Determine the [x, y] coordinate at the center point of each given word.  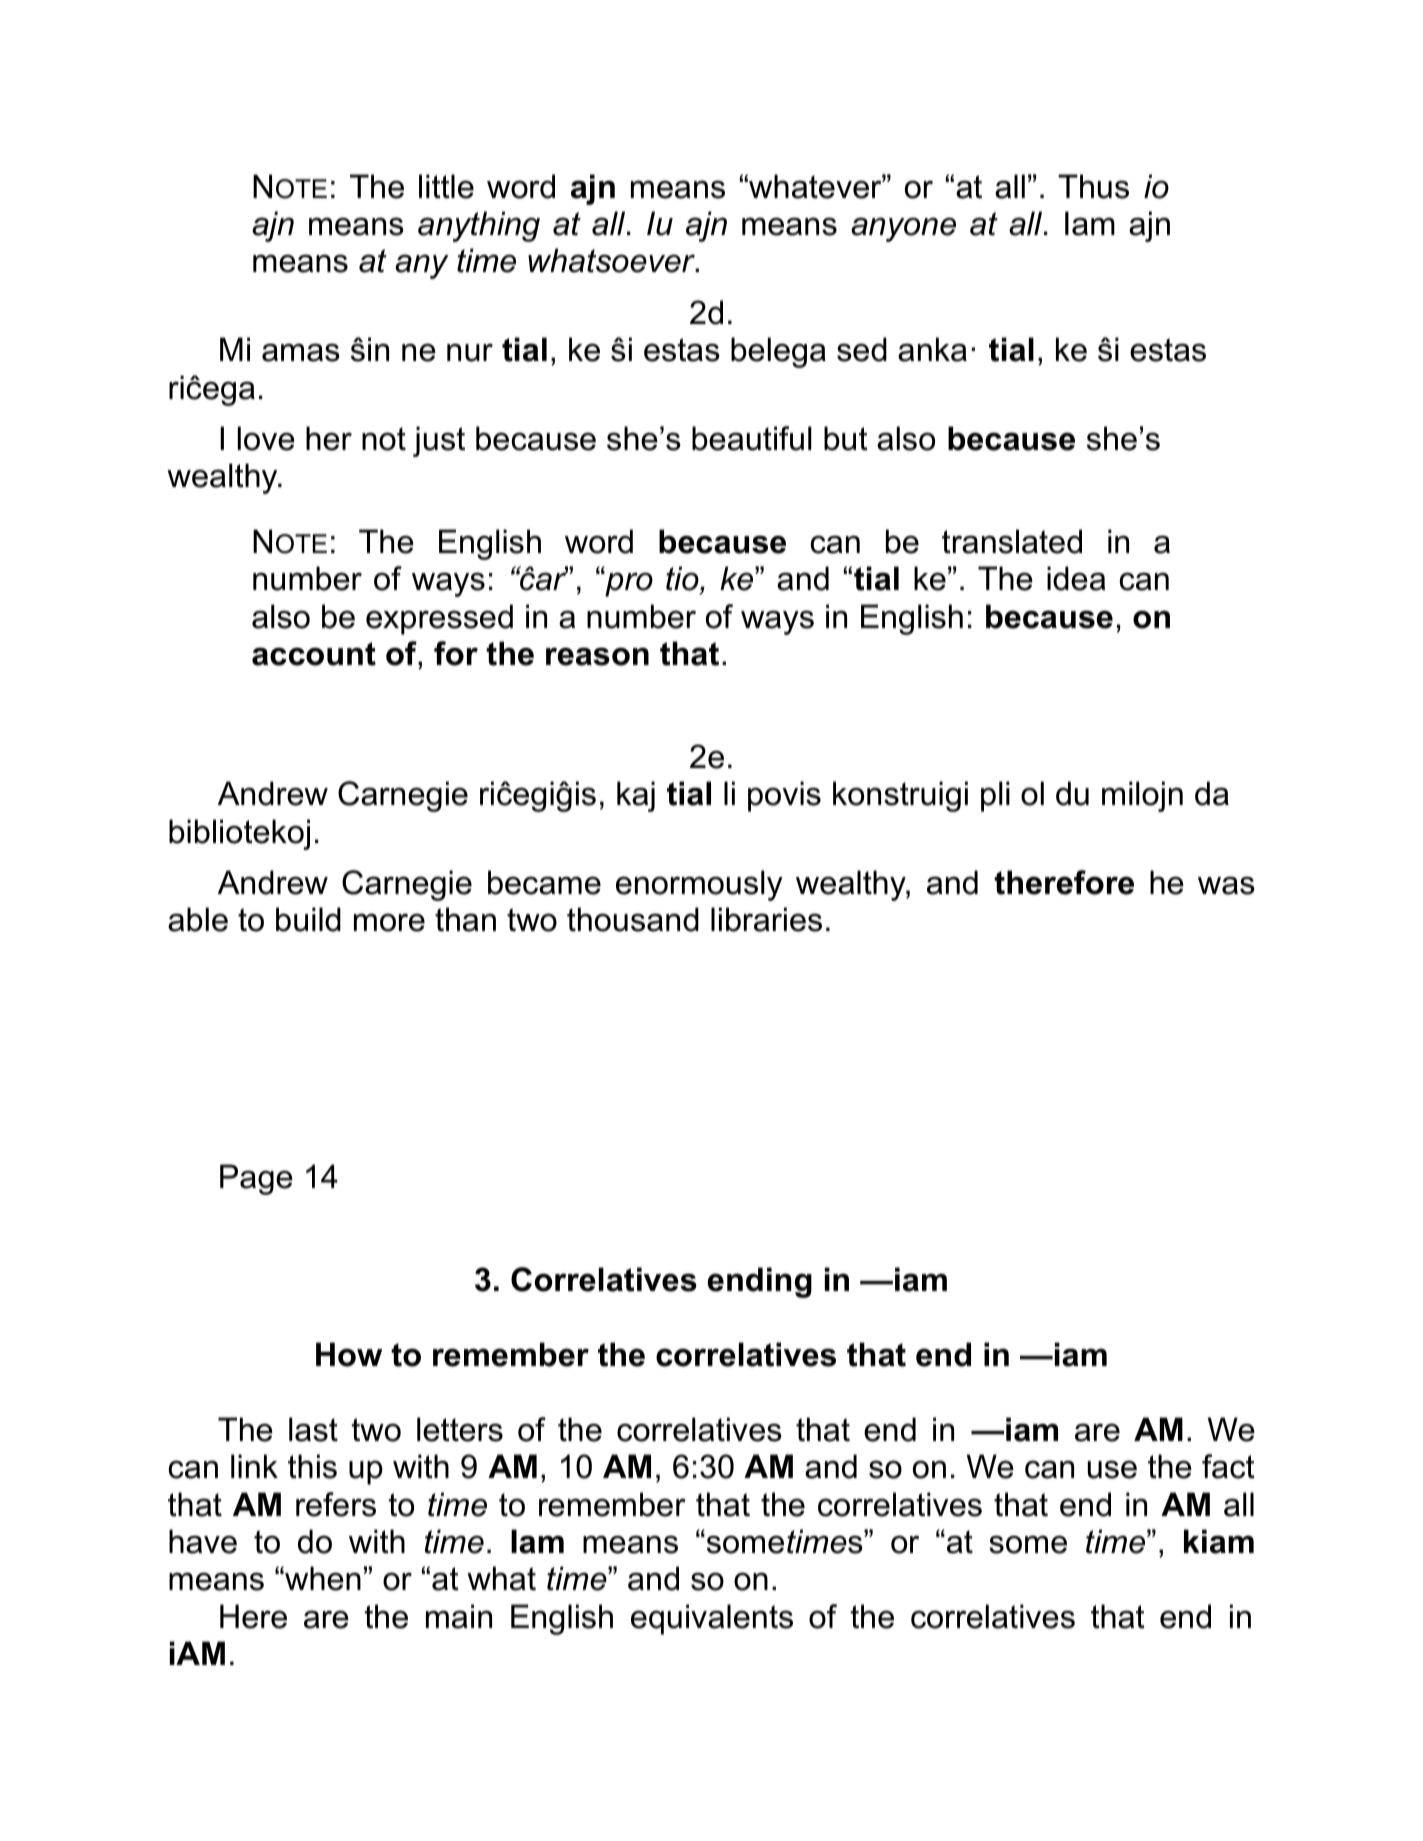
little [446, 186]
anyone [903, 229]
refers [336, 1504]
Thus [1093, 186]
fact [1228, 1466]
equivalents [712, 1619]
